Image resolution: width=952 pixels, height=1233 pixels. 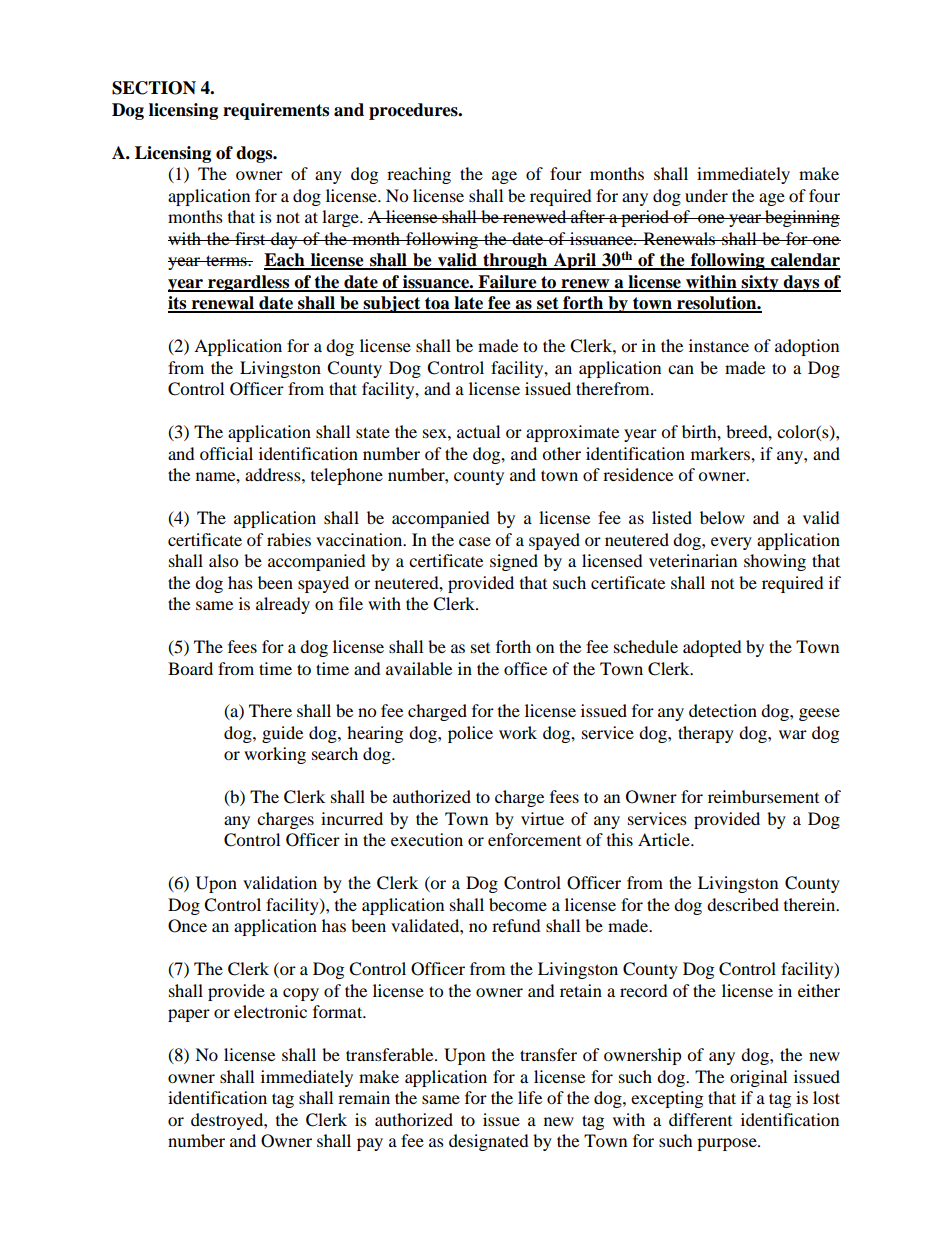 I want to click on guide, so click(x=282, y=734).
